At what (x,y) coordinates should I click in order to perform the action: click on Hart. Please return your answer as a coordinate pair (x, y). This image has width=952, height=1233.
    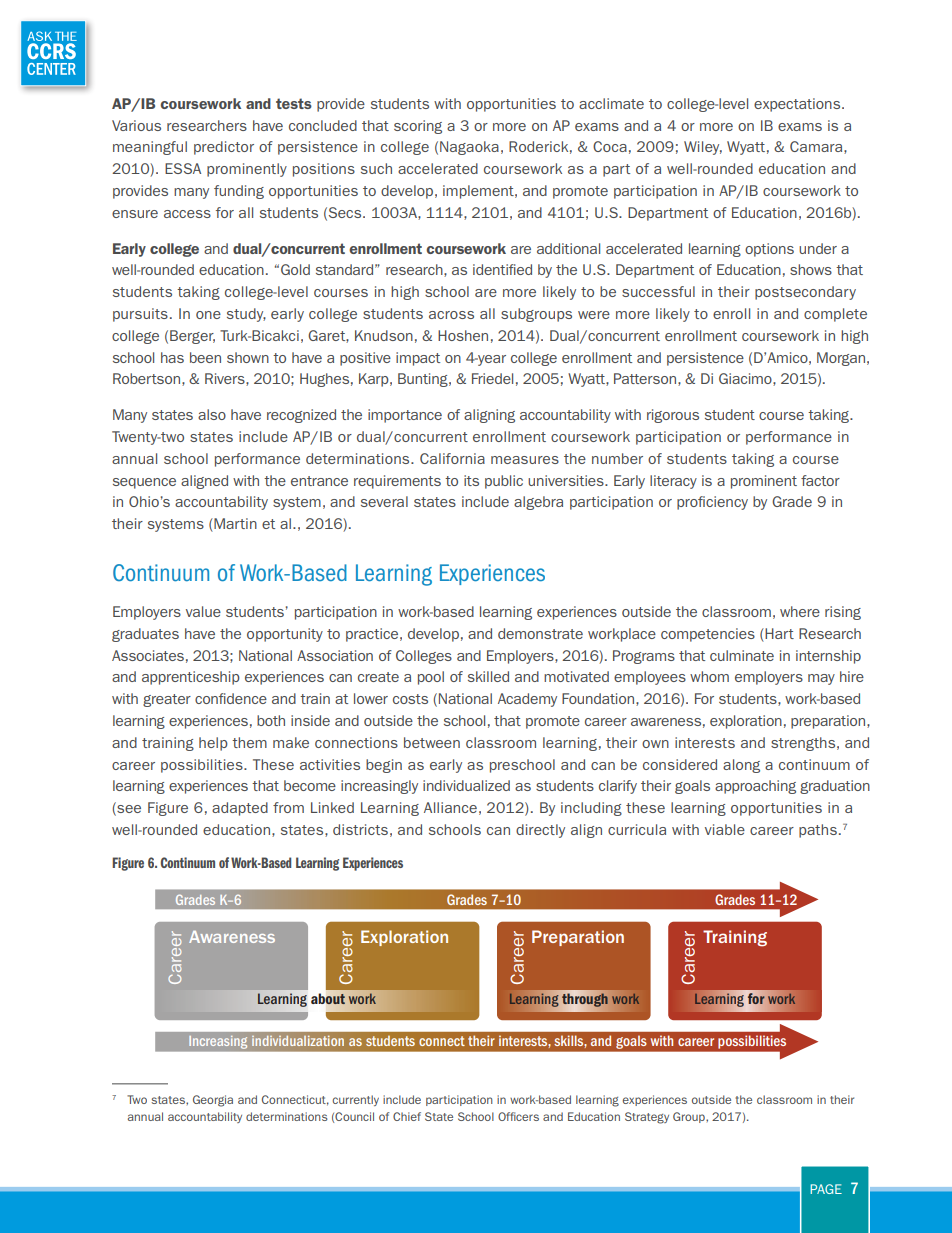
    Looking at the image, I should click on (778, 633).
